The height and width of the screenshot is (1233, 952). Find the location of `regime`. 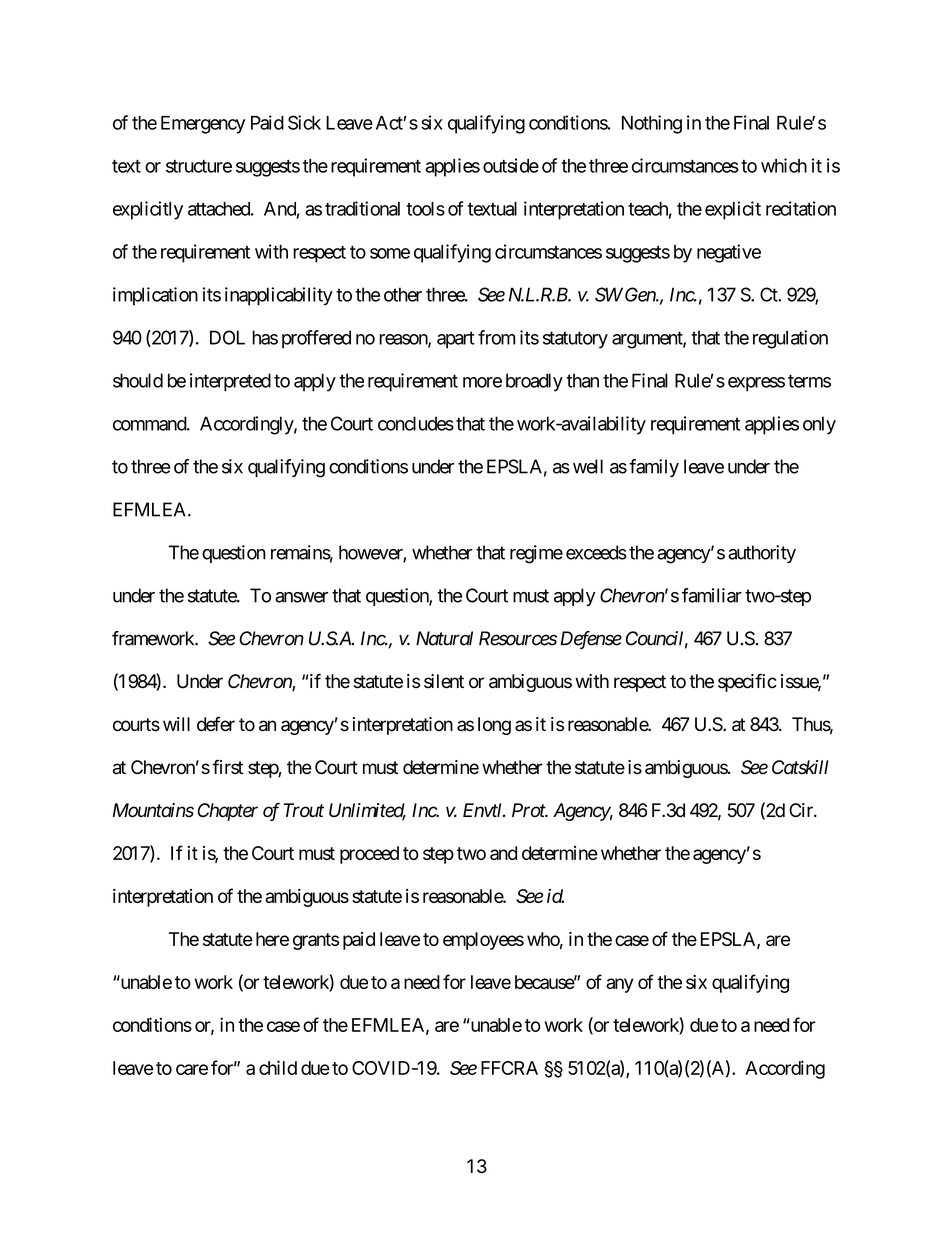

regime is located at coordinates (536, 554).
